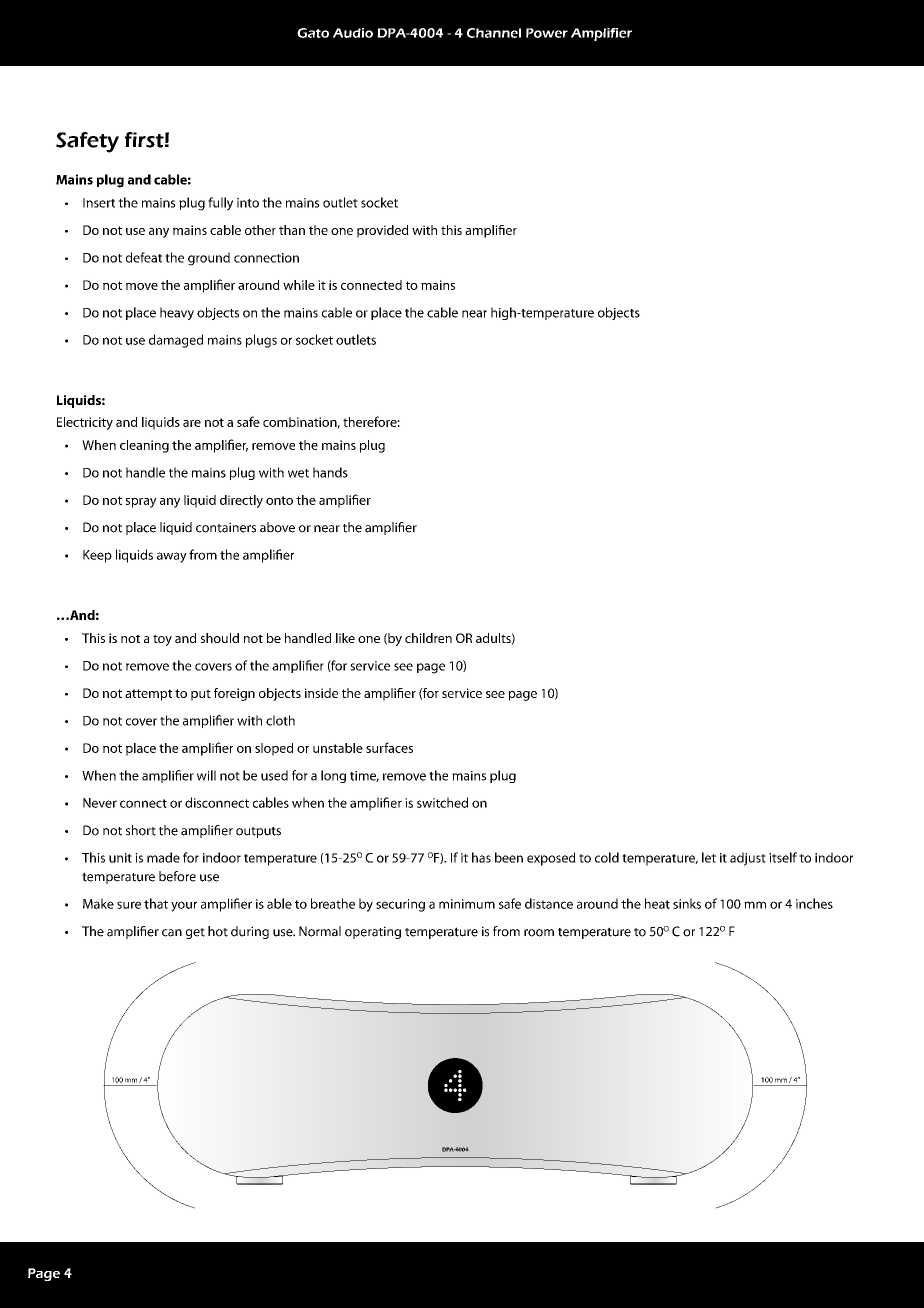 Image resolution: width=924 pixels, height=1308 pixels. What do you see at coordinates (299, 285) in the screenshot?
I see `while` at bounding box center [299, 285].
